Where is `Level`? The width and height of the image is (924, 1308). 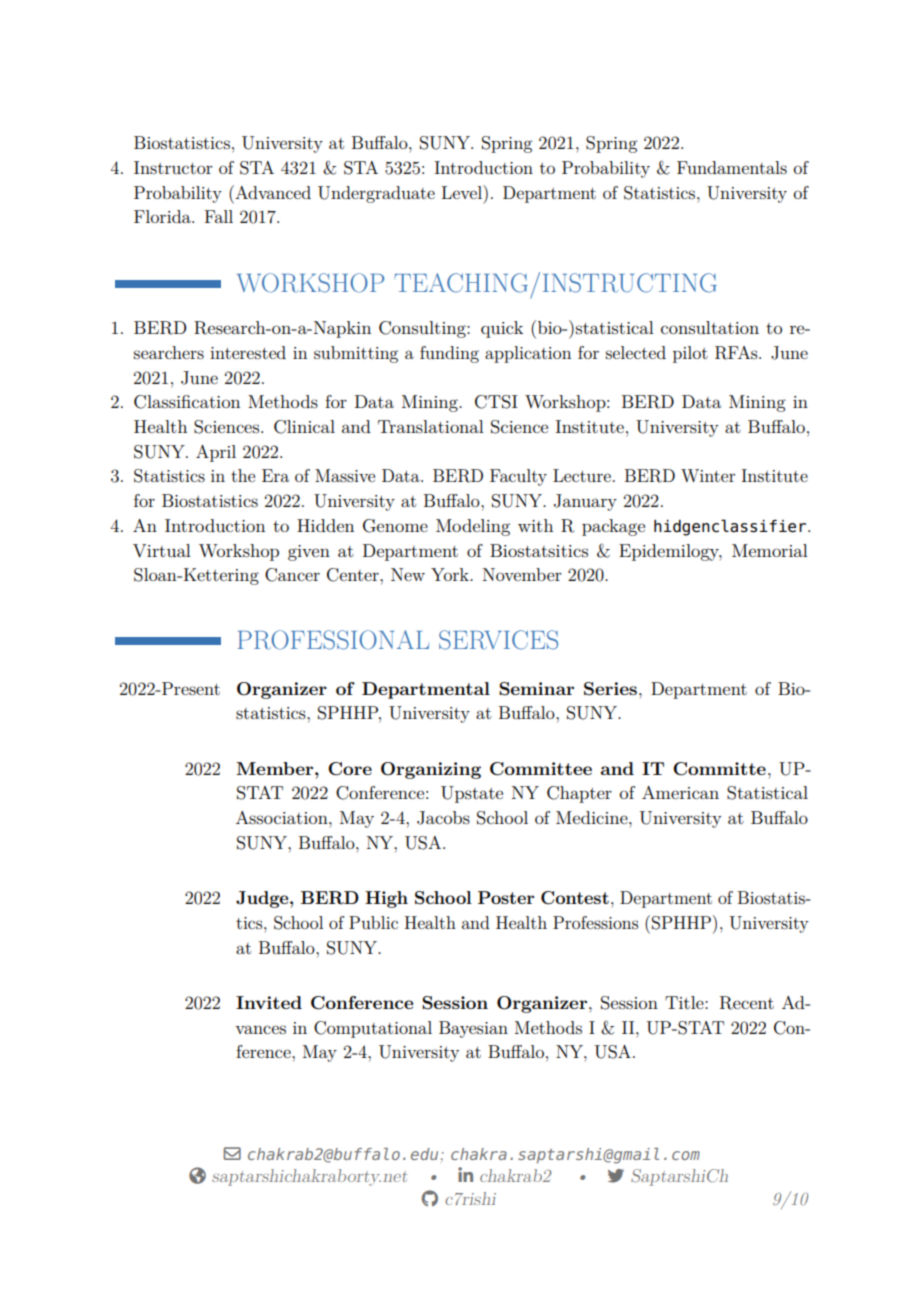
Level is located at coordinates (463, 192).
